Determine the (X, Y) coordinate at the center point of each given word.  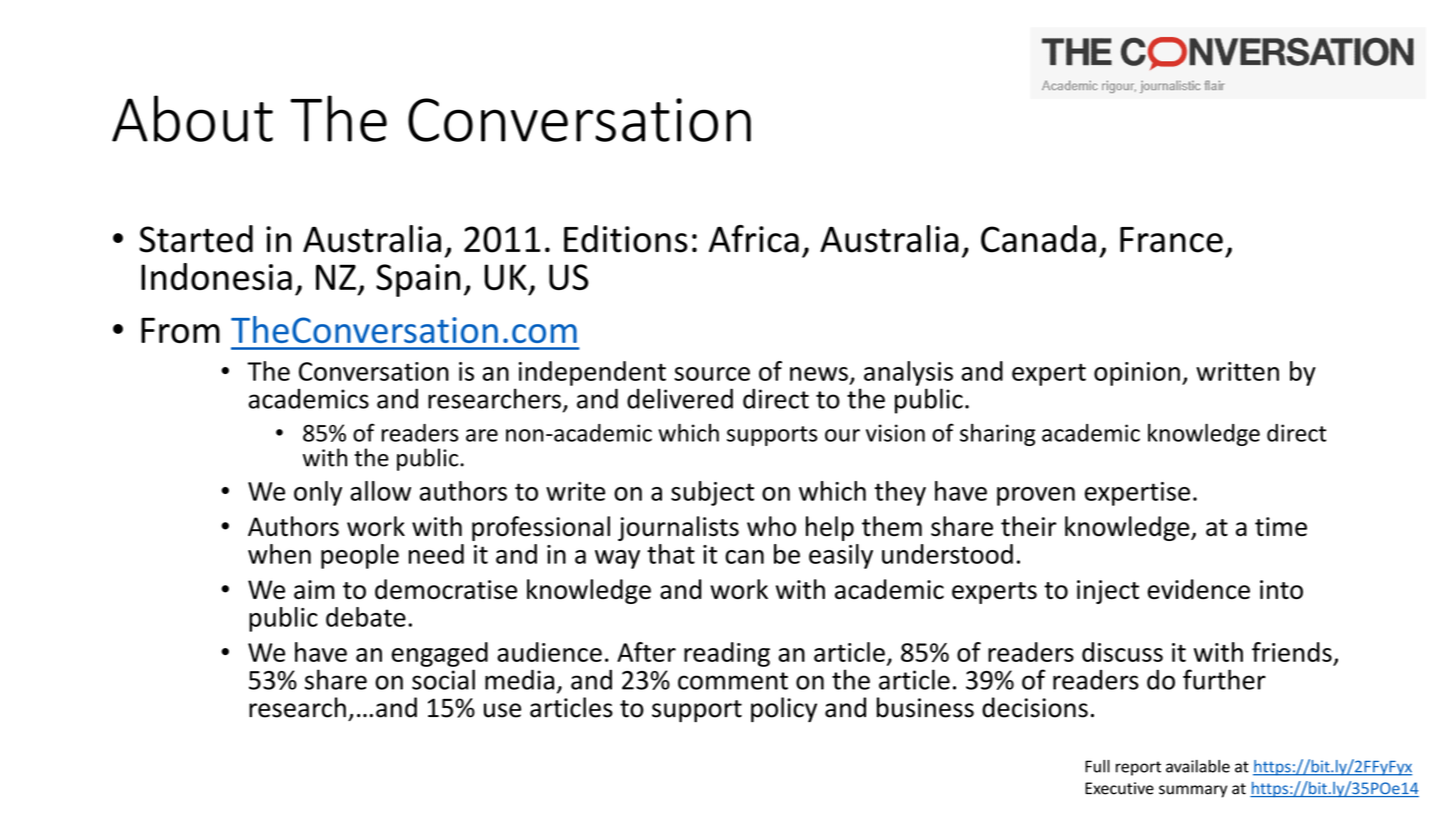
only (318, 493)
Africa (754, 239)
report (1138, 768)
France (1171, 240)
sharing (997, 435)
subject (712, 493)
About (192, 118)
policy (784, 709)
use (502, 710)
